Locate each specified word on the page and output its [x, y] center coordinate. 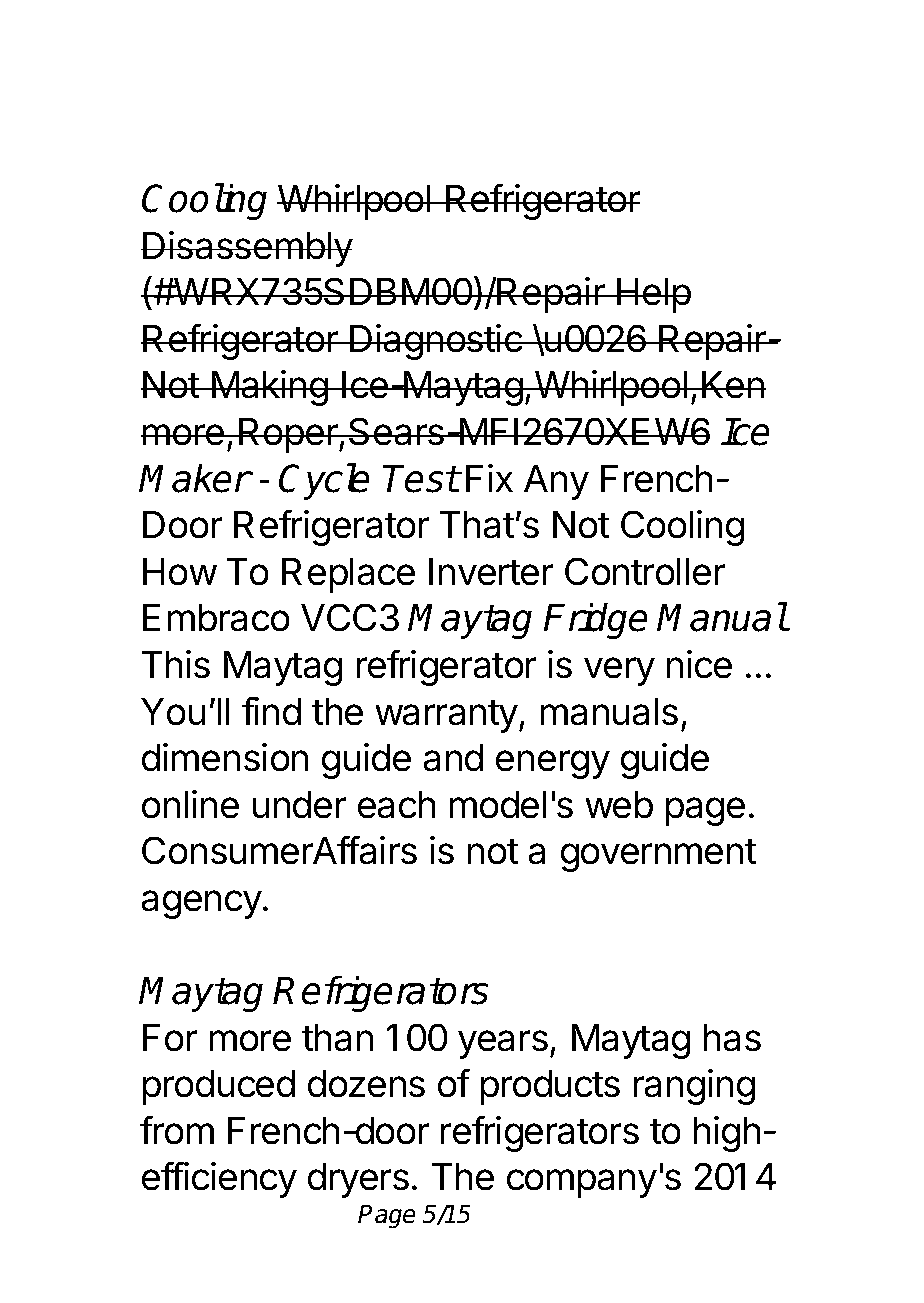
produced [219, 1087]
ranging [694, 1087]
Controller [645, 571]
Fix [489, 478]
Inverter [491, 572]
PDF [342, 75]
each [396, 805]
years [503, 1044]
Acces [204, 75]
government [659, 855]
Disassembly [247, 249]
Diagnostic [436, 342]
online [190, 804]
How [180, 572]
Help [653, 295]
